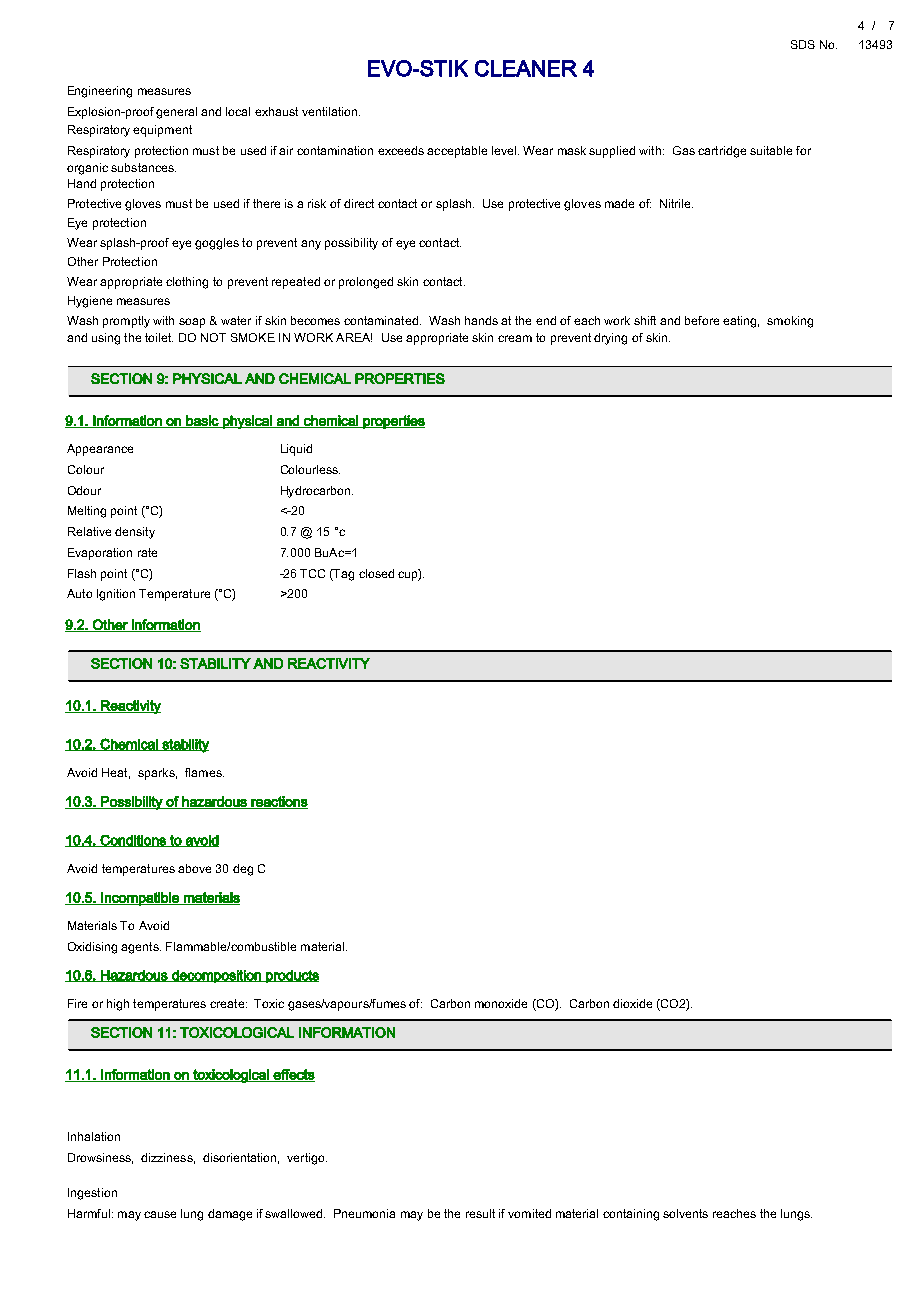  What do you see at coordinates (803, 44) in the screenshot?
I see `SDS` at bounding box center [803, 44].
